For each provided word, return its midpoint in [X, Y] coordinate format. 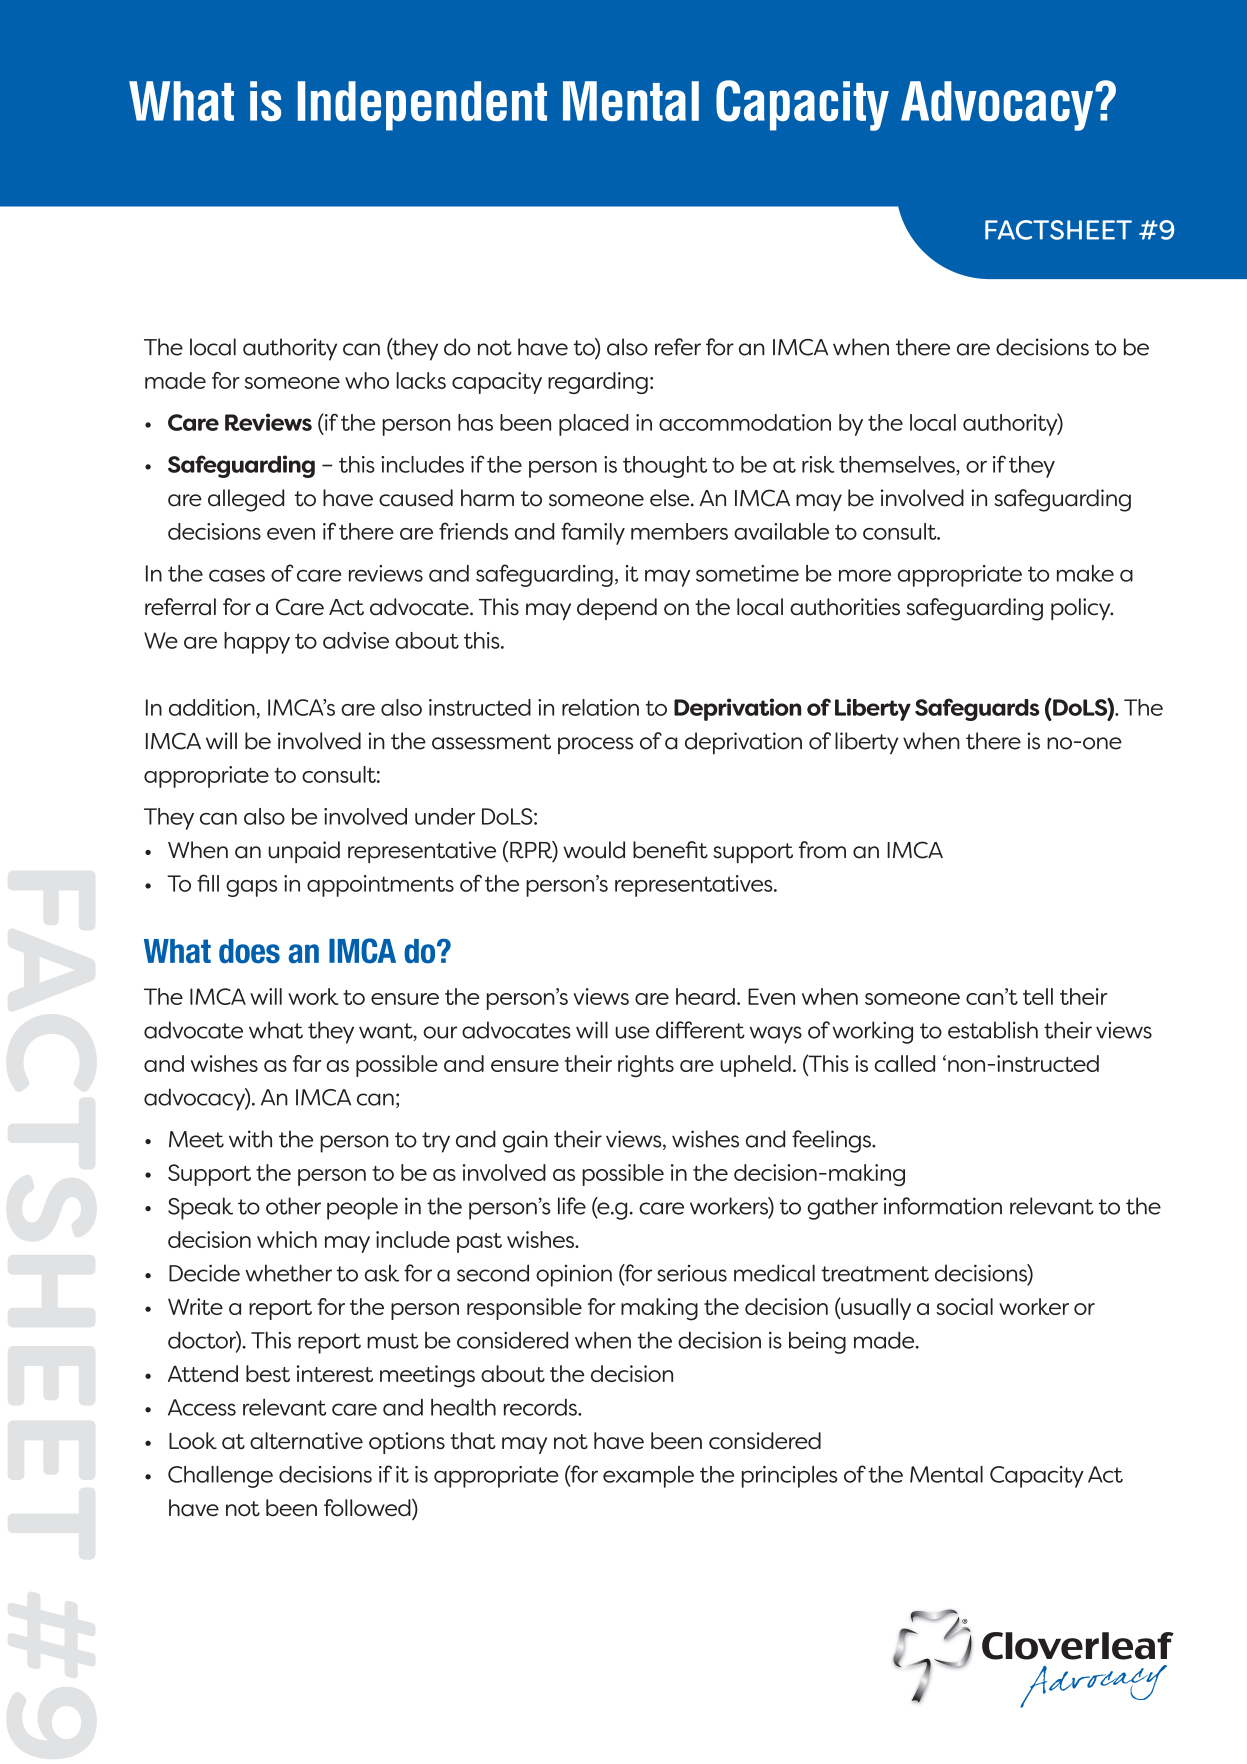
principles [790, 1477]
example [648, 1477]
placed [593, 425]
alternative [306, 1440]
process [595, 745]
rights [646, 1066]
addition [212, 707]
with [250, 1139]
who [367, 380]
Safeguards [977, 709]
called [904, 1063]
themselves [898, 464]
